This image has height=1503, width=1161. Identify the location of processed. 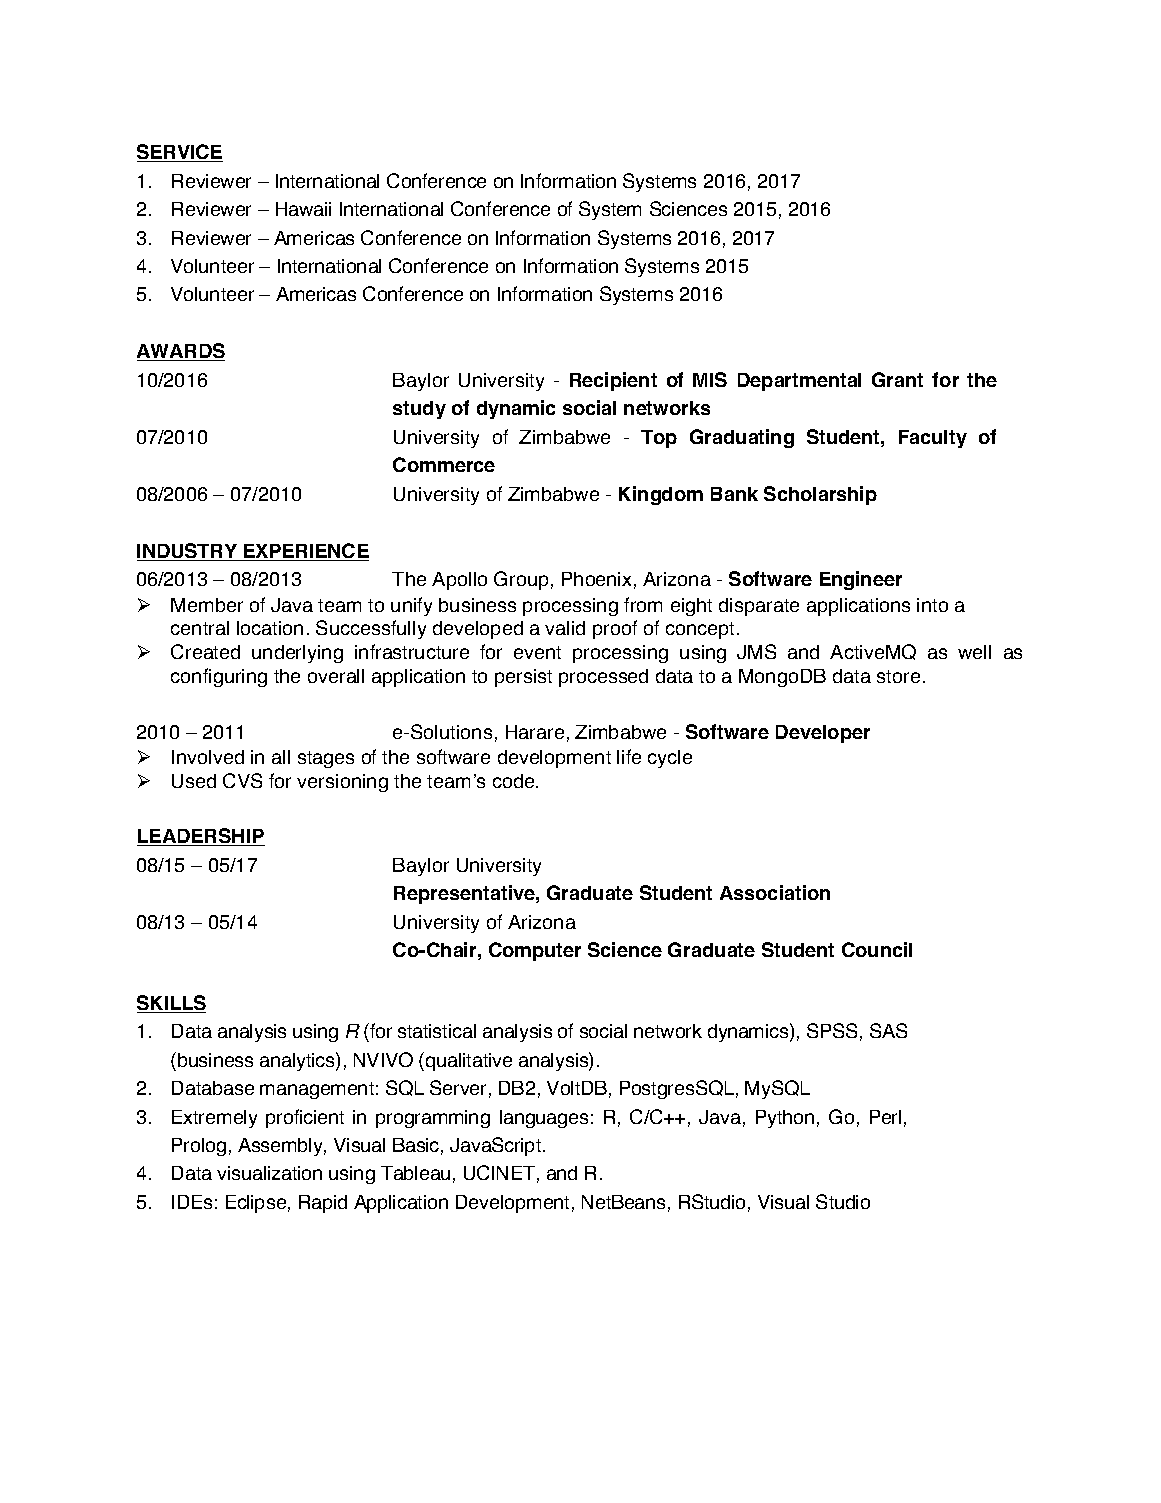
(603, 678).
